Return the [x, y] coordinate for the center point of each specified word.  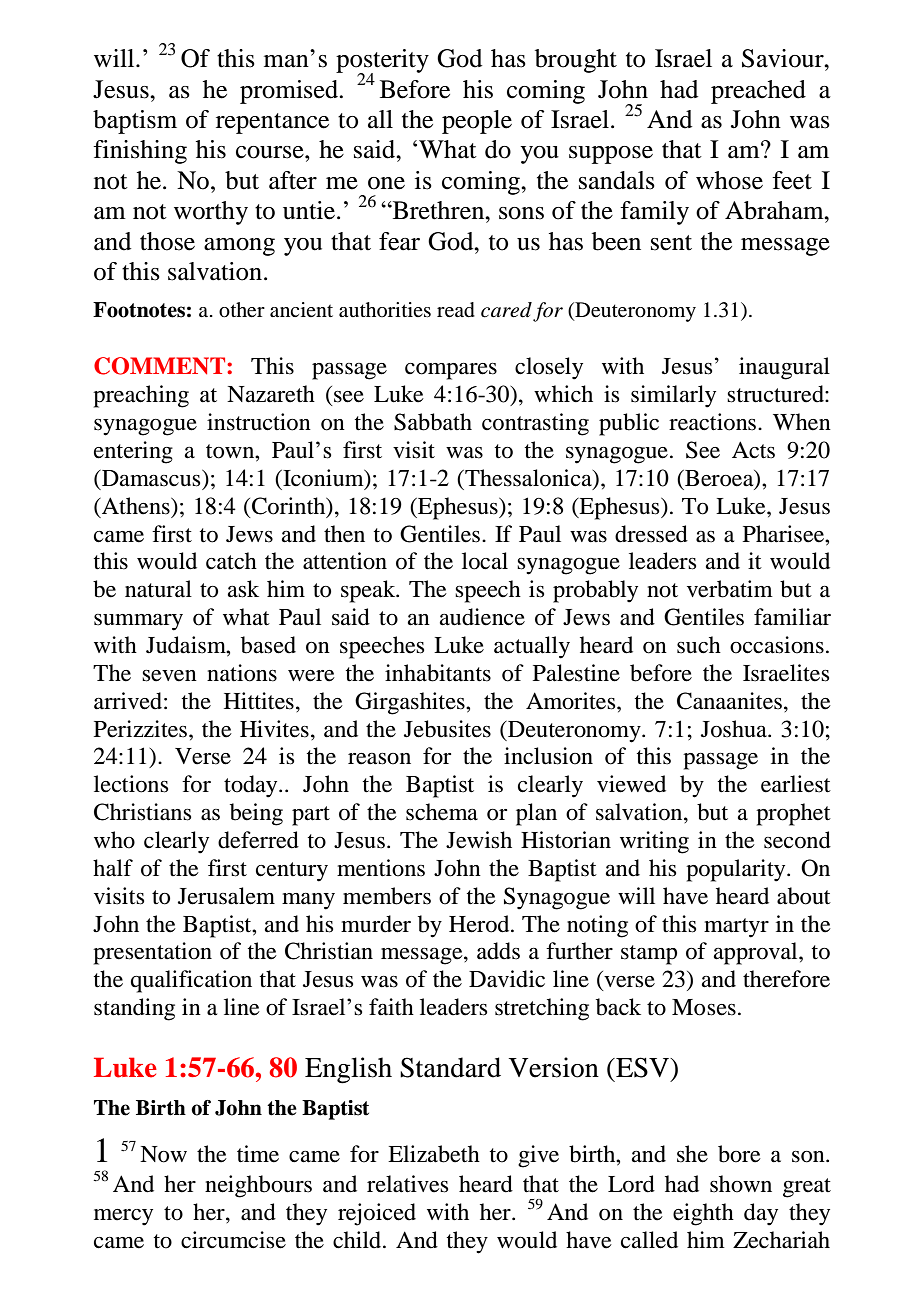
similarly [673, 396]
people [477, 122]
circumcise [233, 1240]
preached [758, 92]
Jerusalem [226, 896]
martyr [736, 928]
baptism [135, 122]
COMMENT [161, 366]
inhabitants [438, 673]
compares [451, 371]
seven [169, 676]
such [699, 645]
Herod [480, 924]
